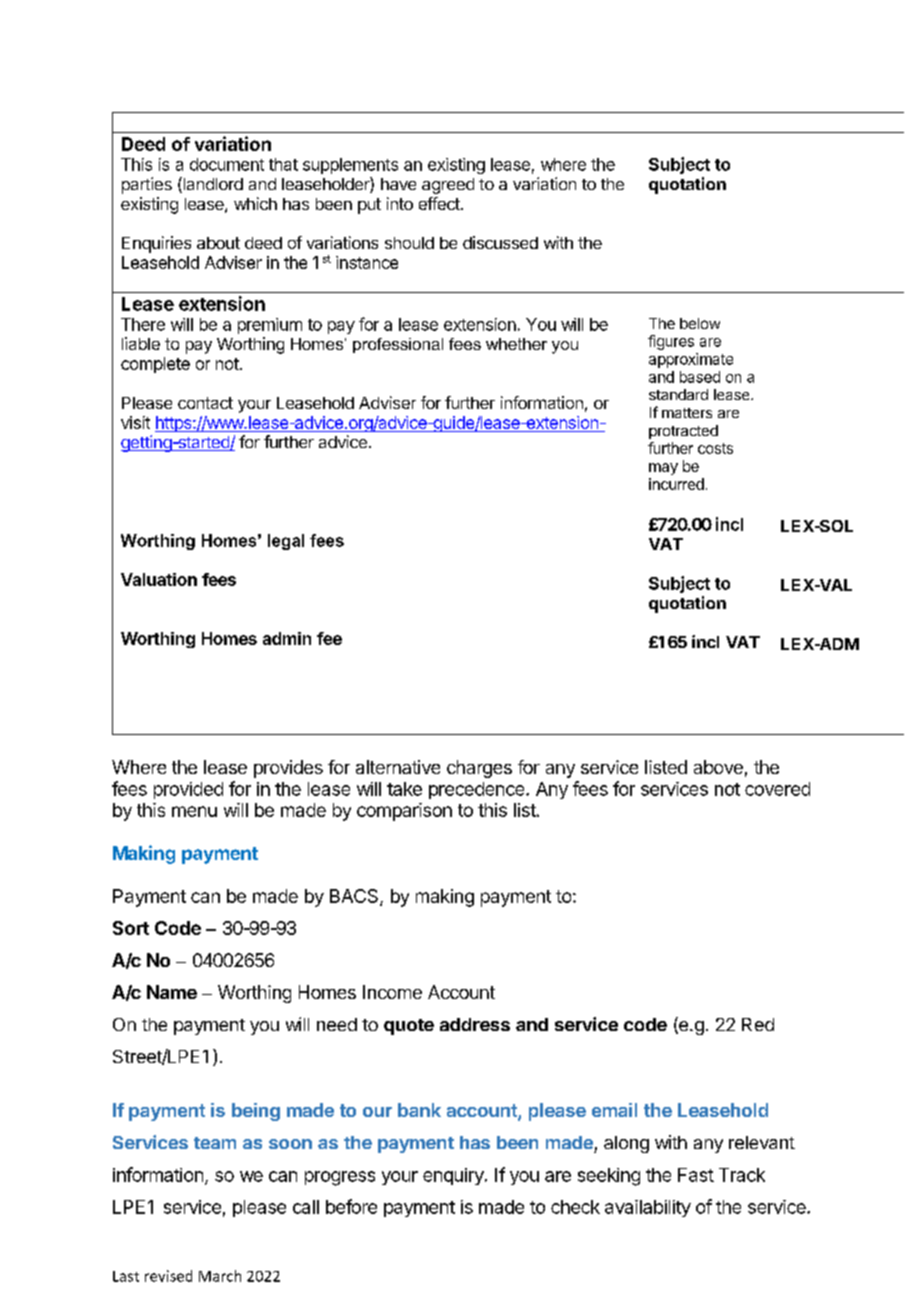 Image resolution: width=924 pixels, height=1308 pixels. Describe the element at coordinates (212, 185) in the page. I see `landlord` at that location.
